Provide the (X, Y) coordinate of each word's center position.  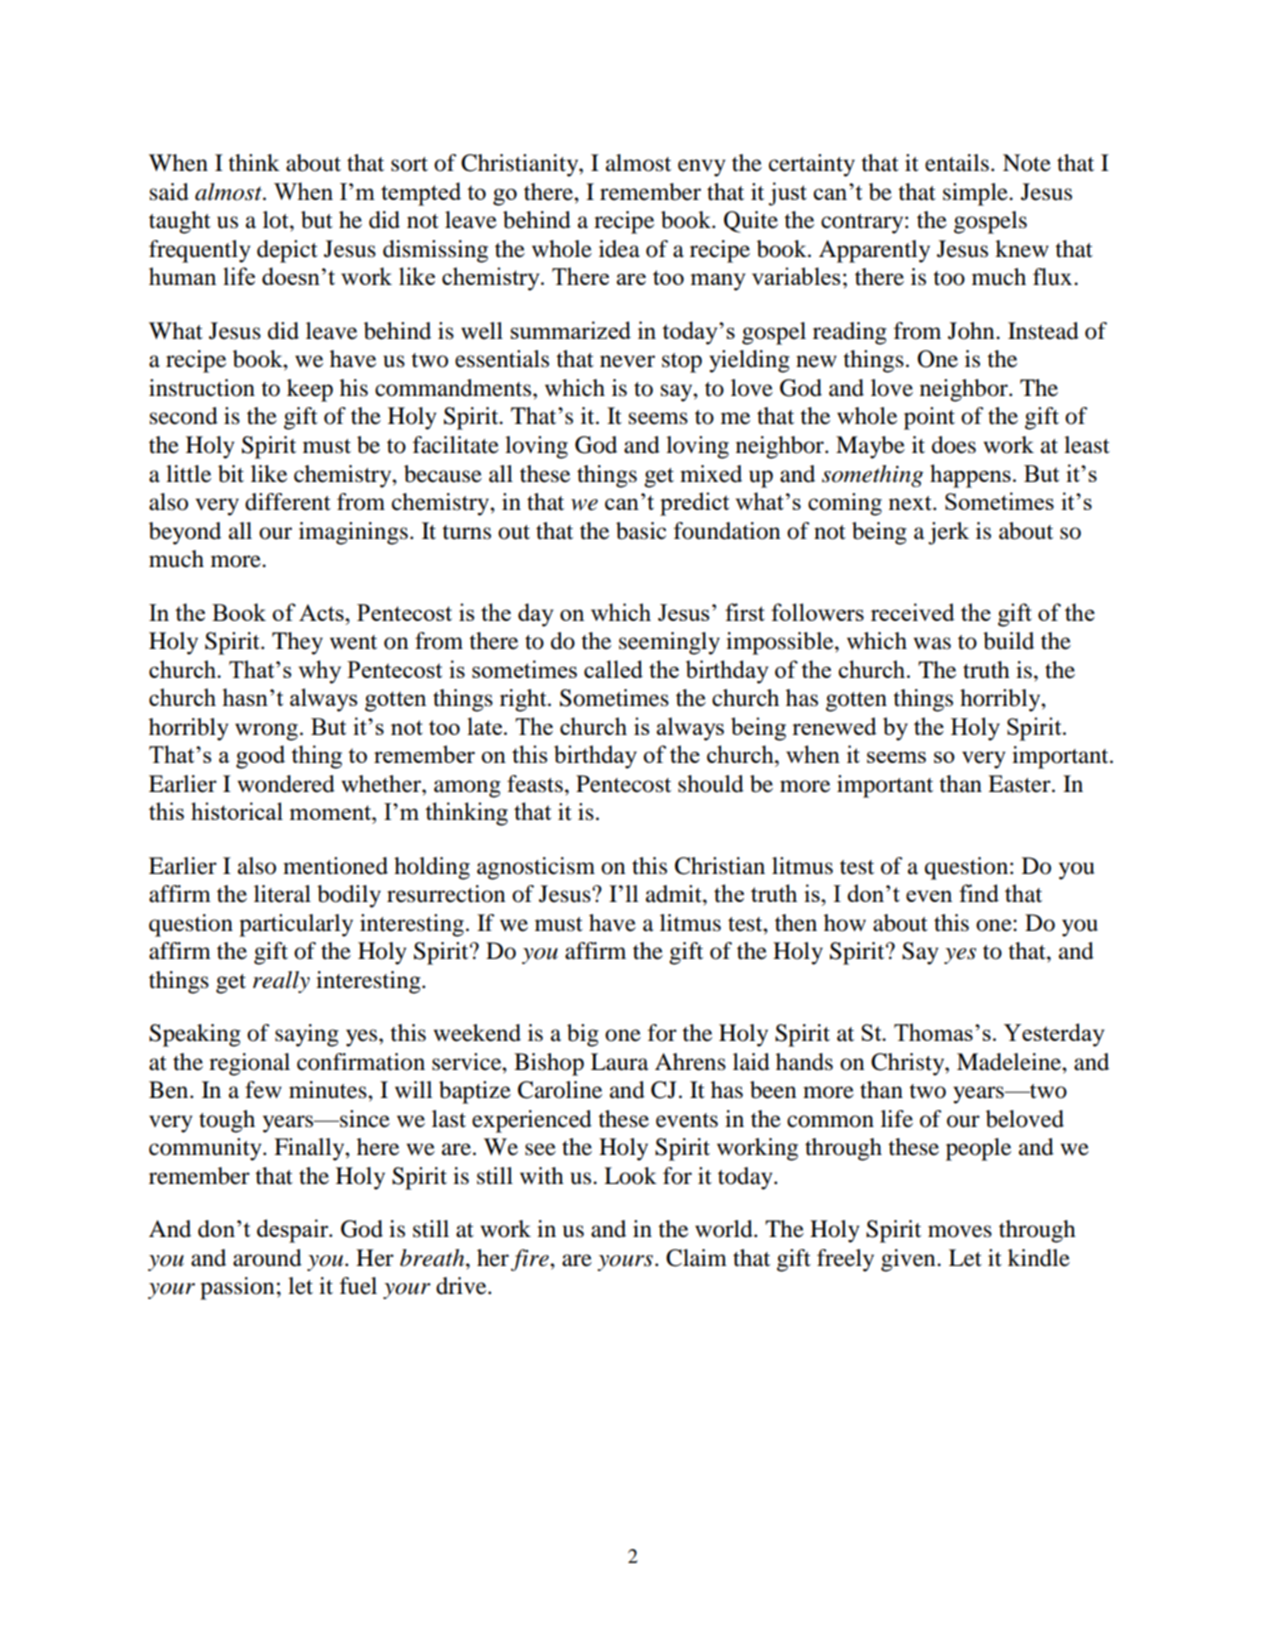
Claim (696, 1258)
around (267, 1258)
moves (960, 1231)
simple (976, 194)
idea (619, 249)
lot (277, 220)
